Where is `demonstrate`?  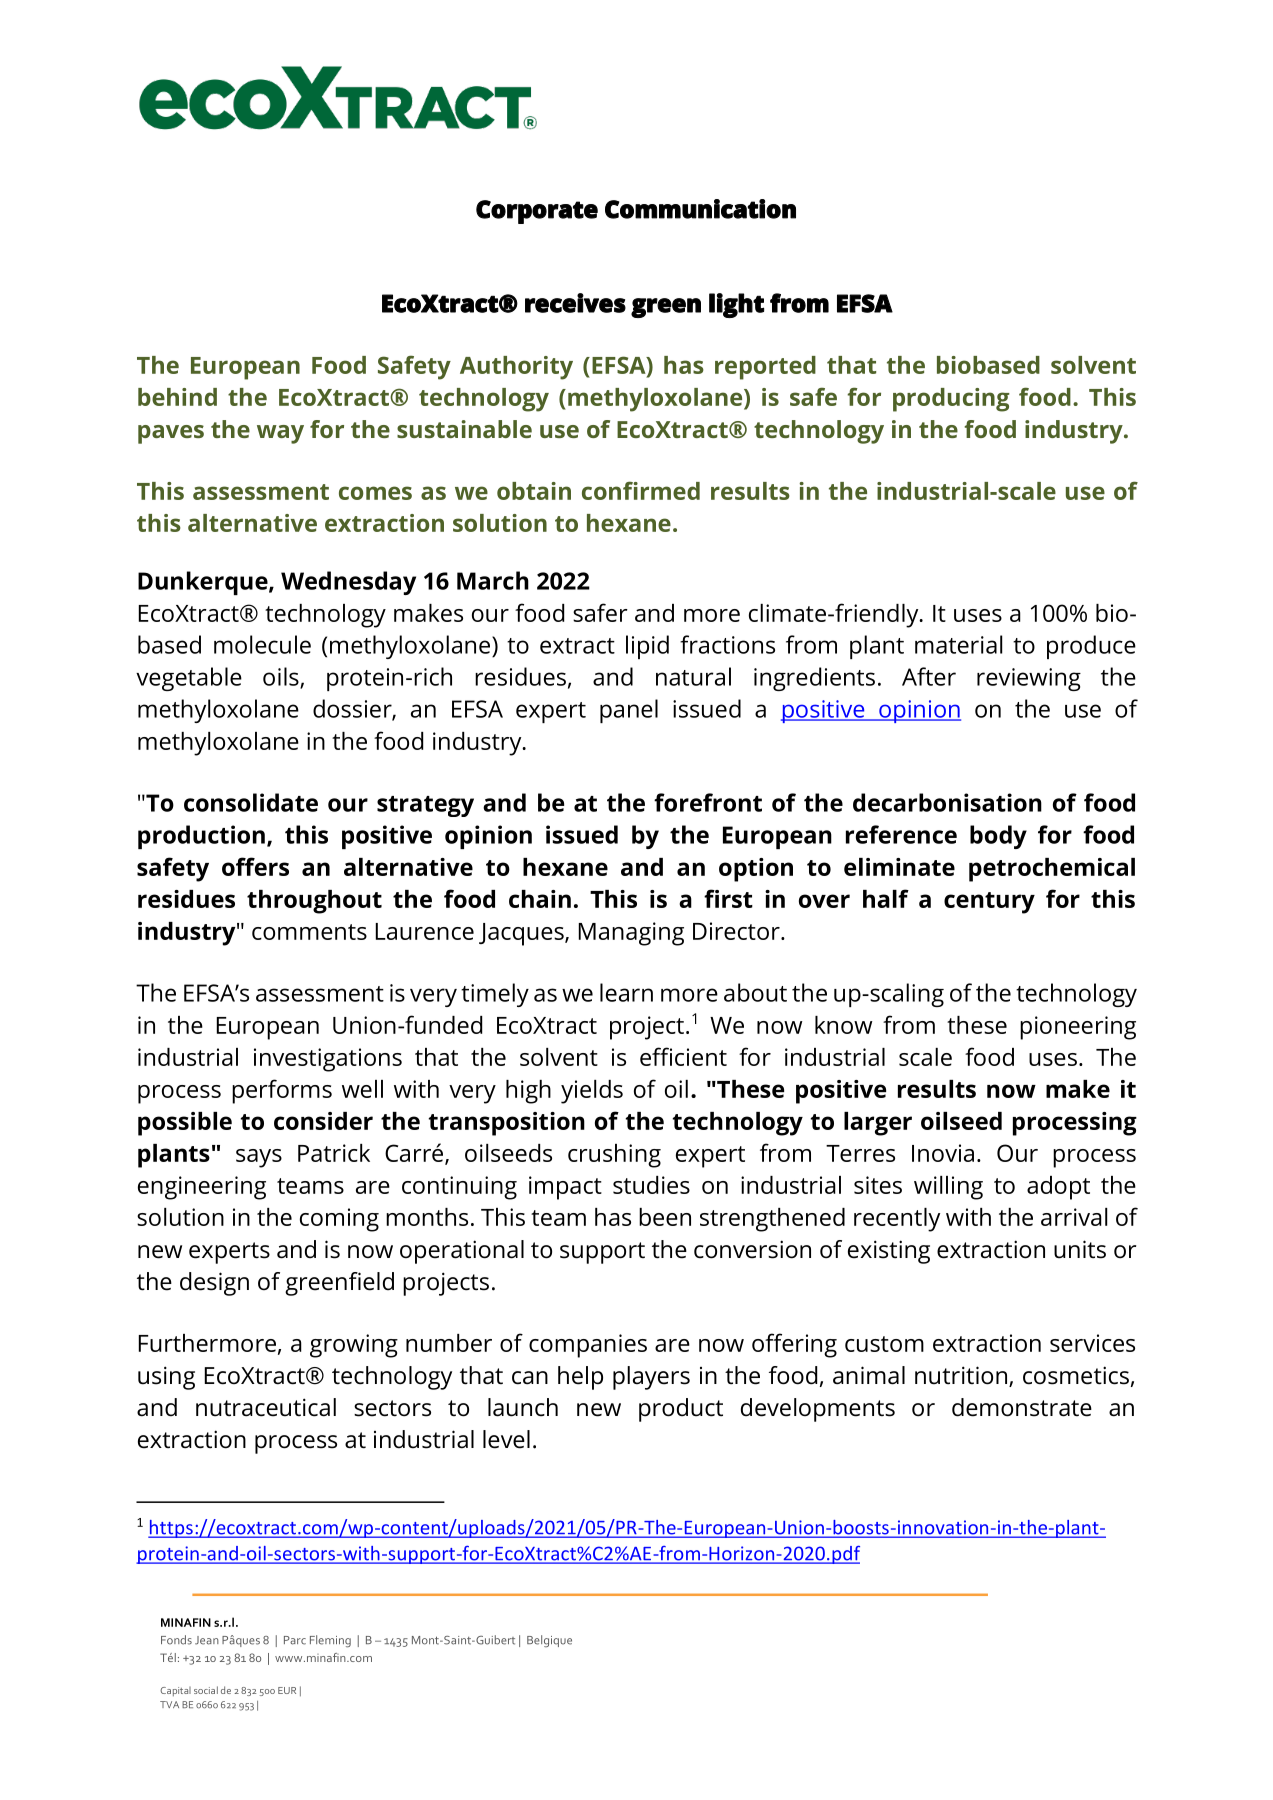
demonstrate is located at coordinates (1022, 1407).
